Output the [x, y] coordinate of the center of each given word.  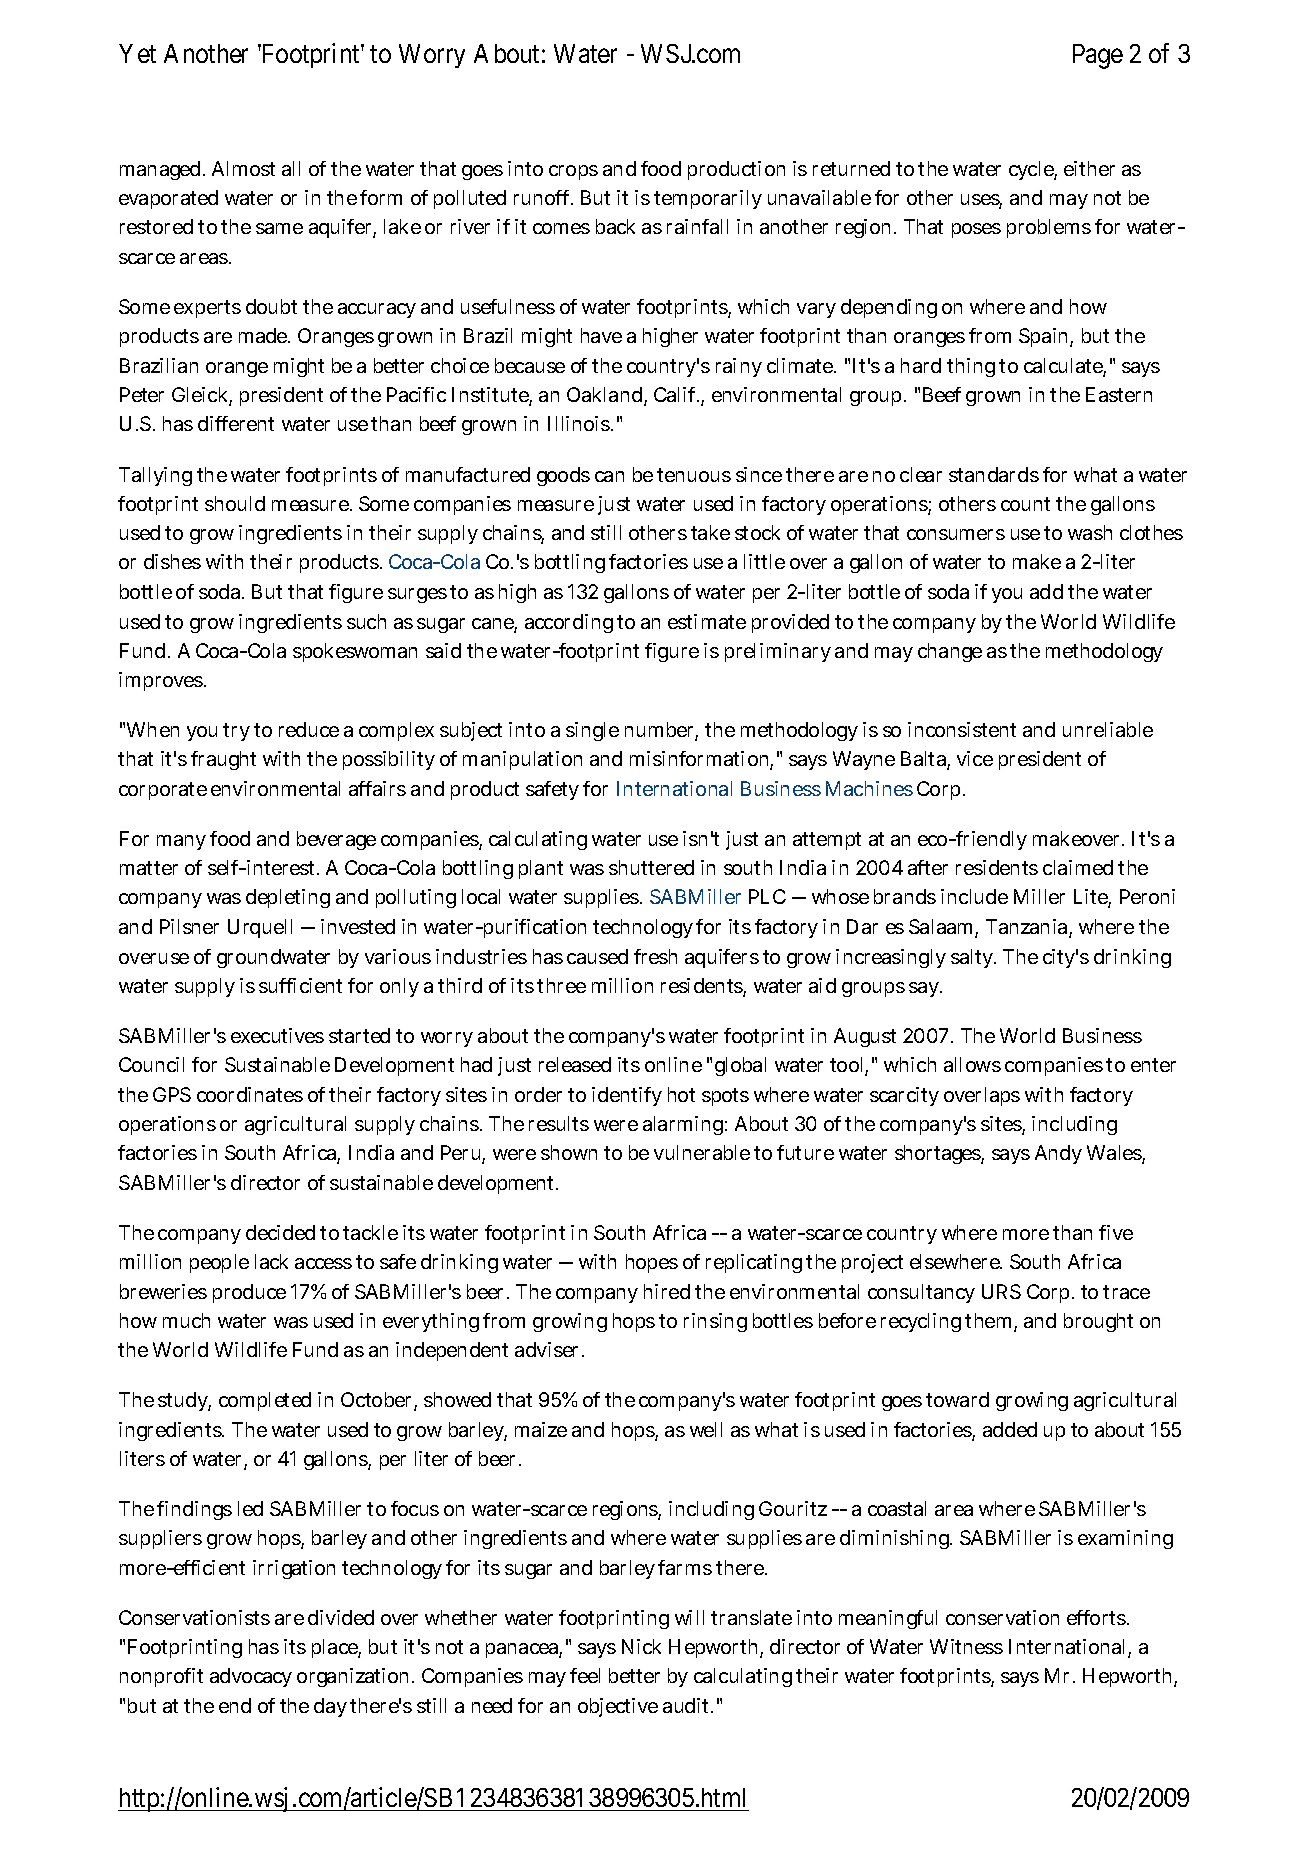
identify [627, 1096]
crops [573, 172]
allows [972, 1064]
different [236, 423]
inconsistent [962, 729]
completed [265, 1401]
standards [994, 474]
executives [277, 1035]
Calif [676, 394]
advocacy [251, 1677]
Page [1098, 56]
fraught [223, 760]
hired [667, 1291]
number [660, 731]
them [988, 1320]
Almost [243, 168]
